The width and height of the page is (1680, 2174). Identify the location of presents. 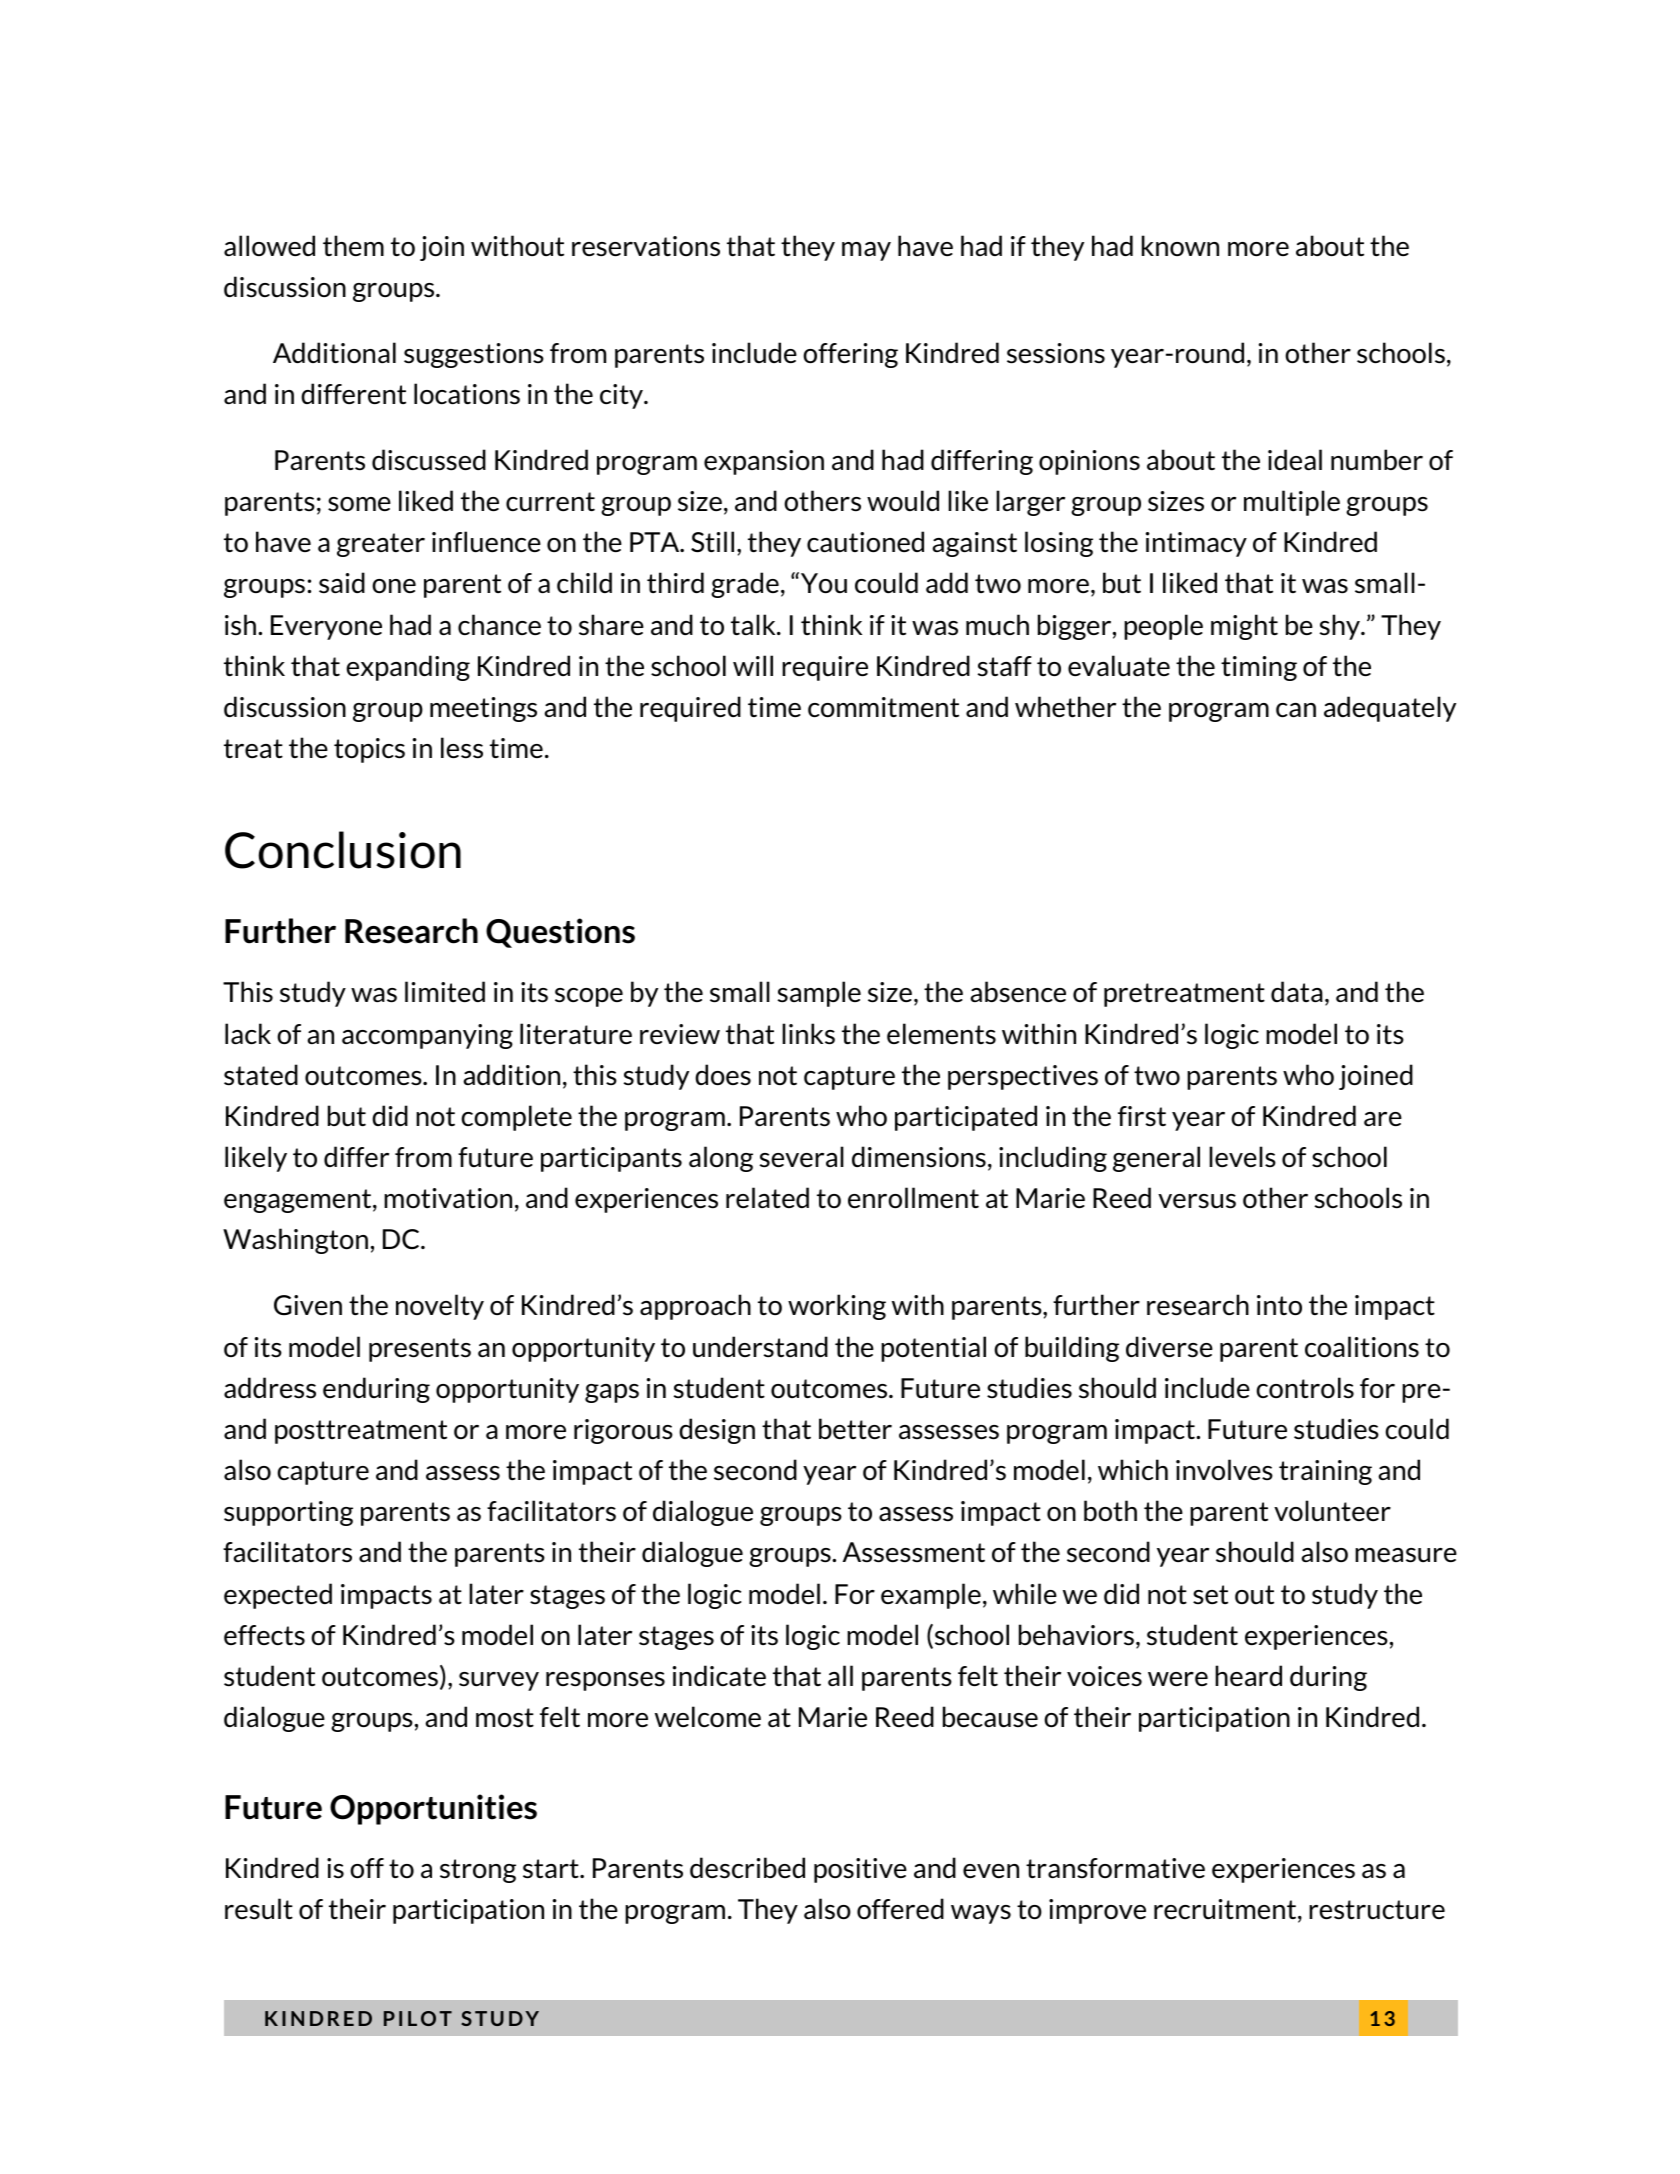
(420, 1350).
